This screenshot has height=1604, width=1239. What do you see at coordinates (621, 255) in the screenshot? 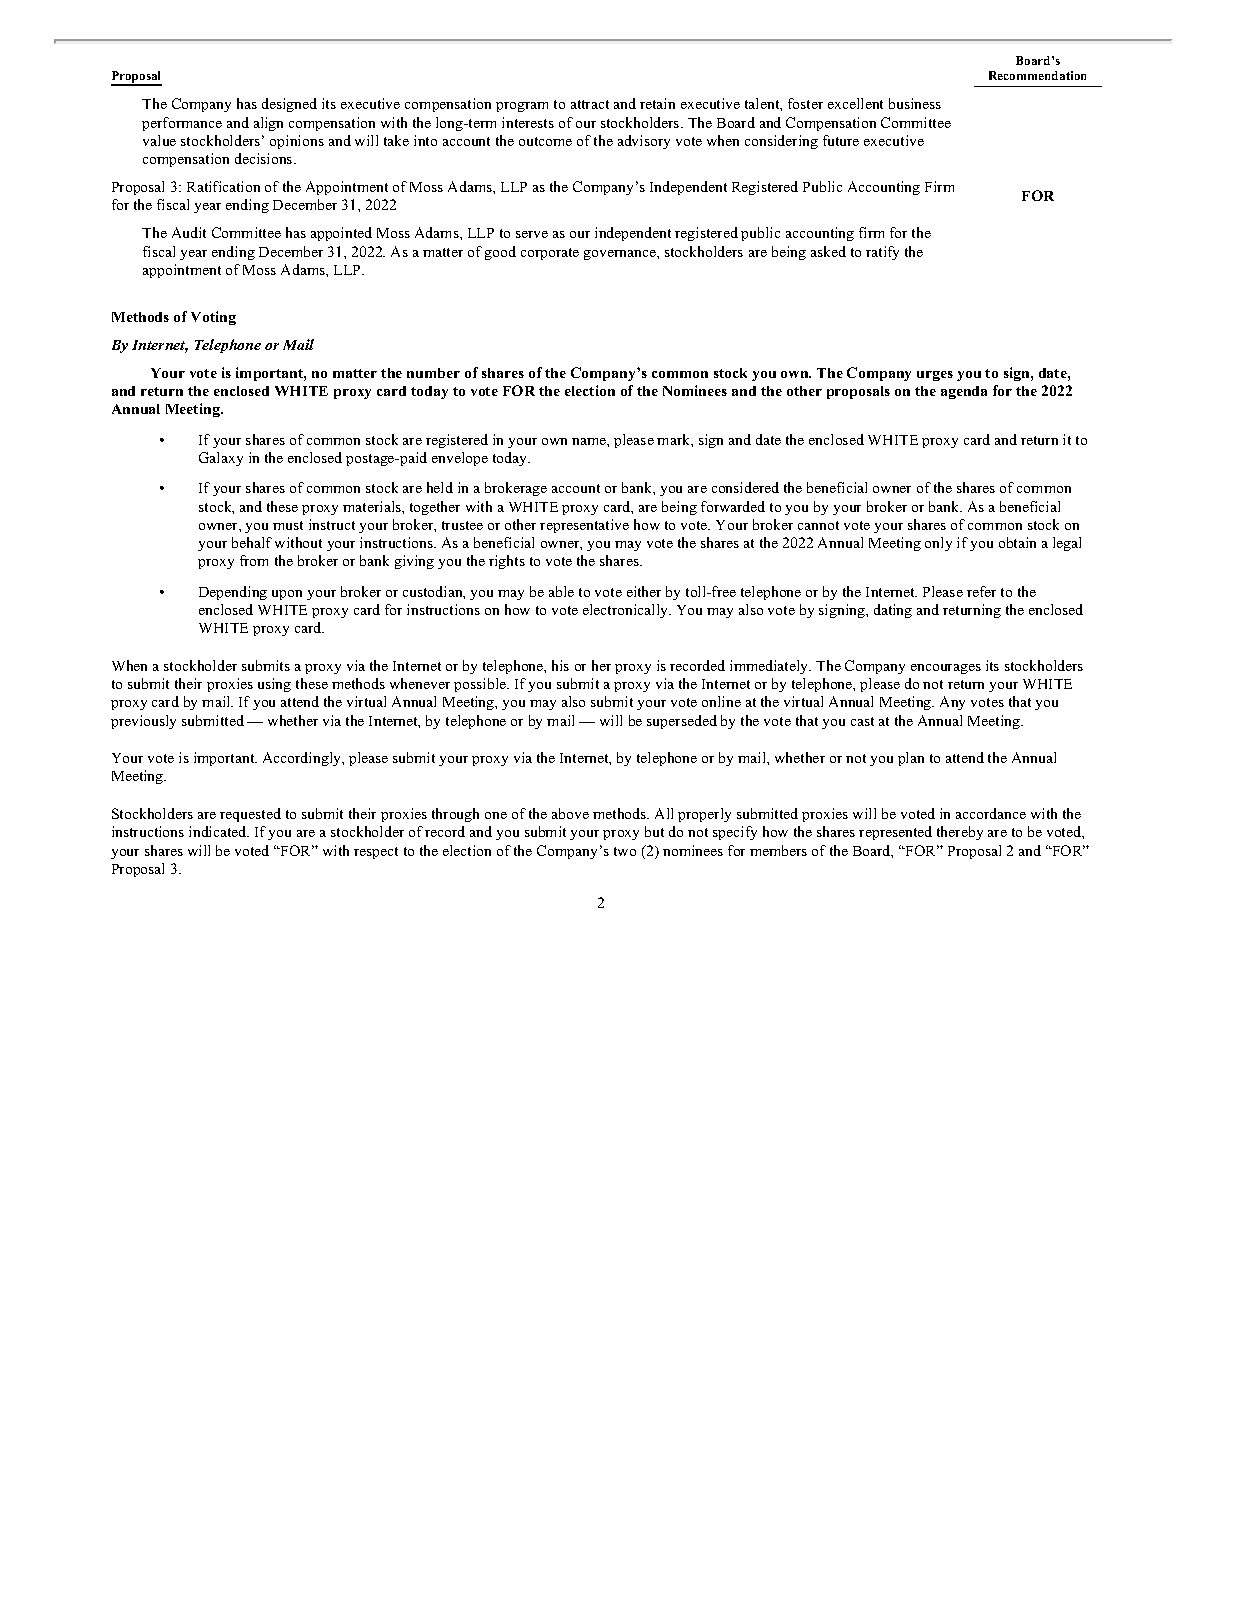
I see `governance` at bounding box center [621, 255].
